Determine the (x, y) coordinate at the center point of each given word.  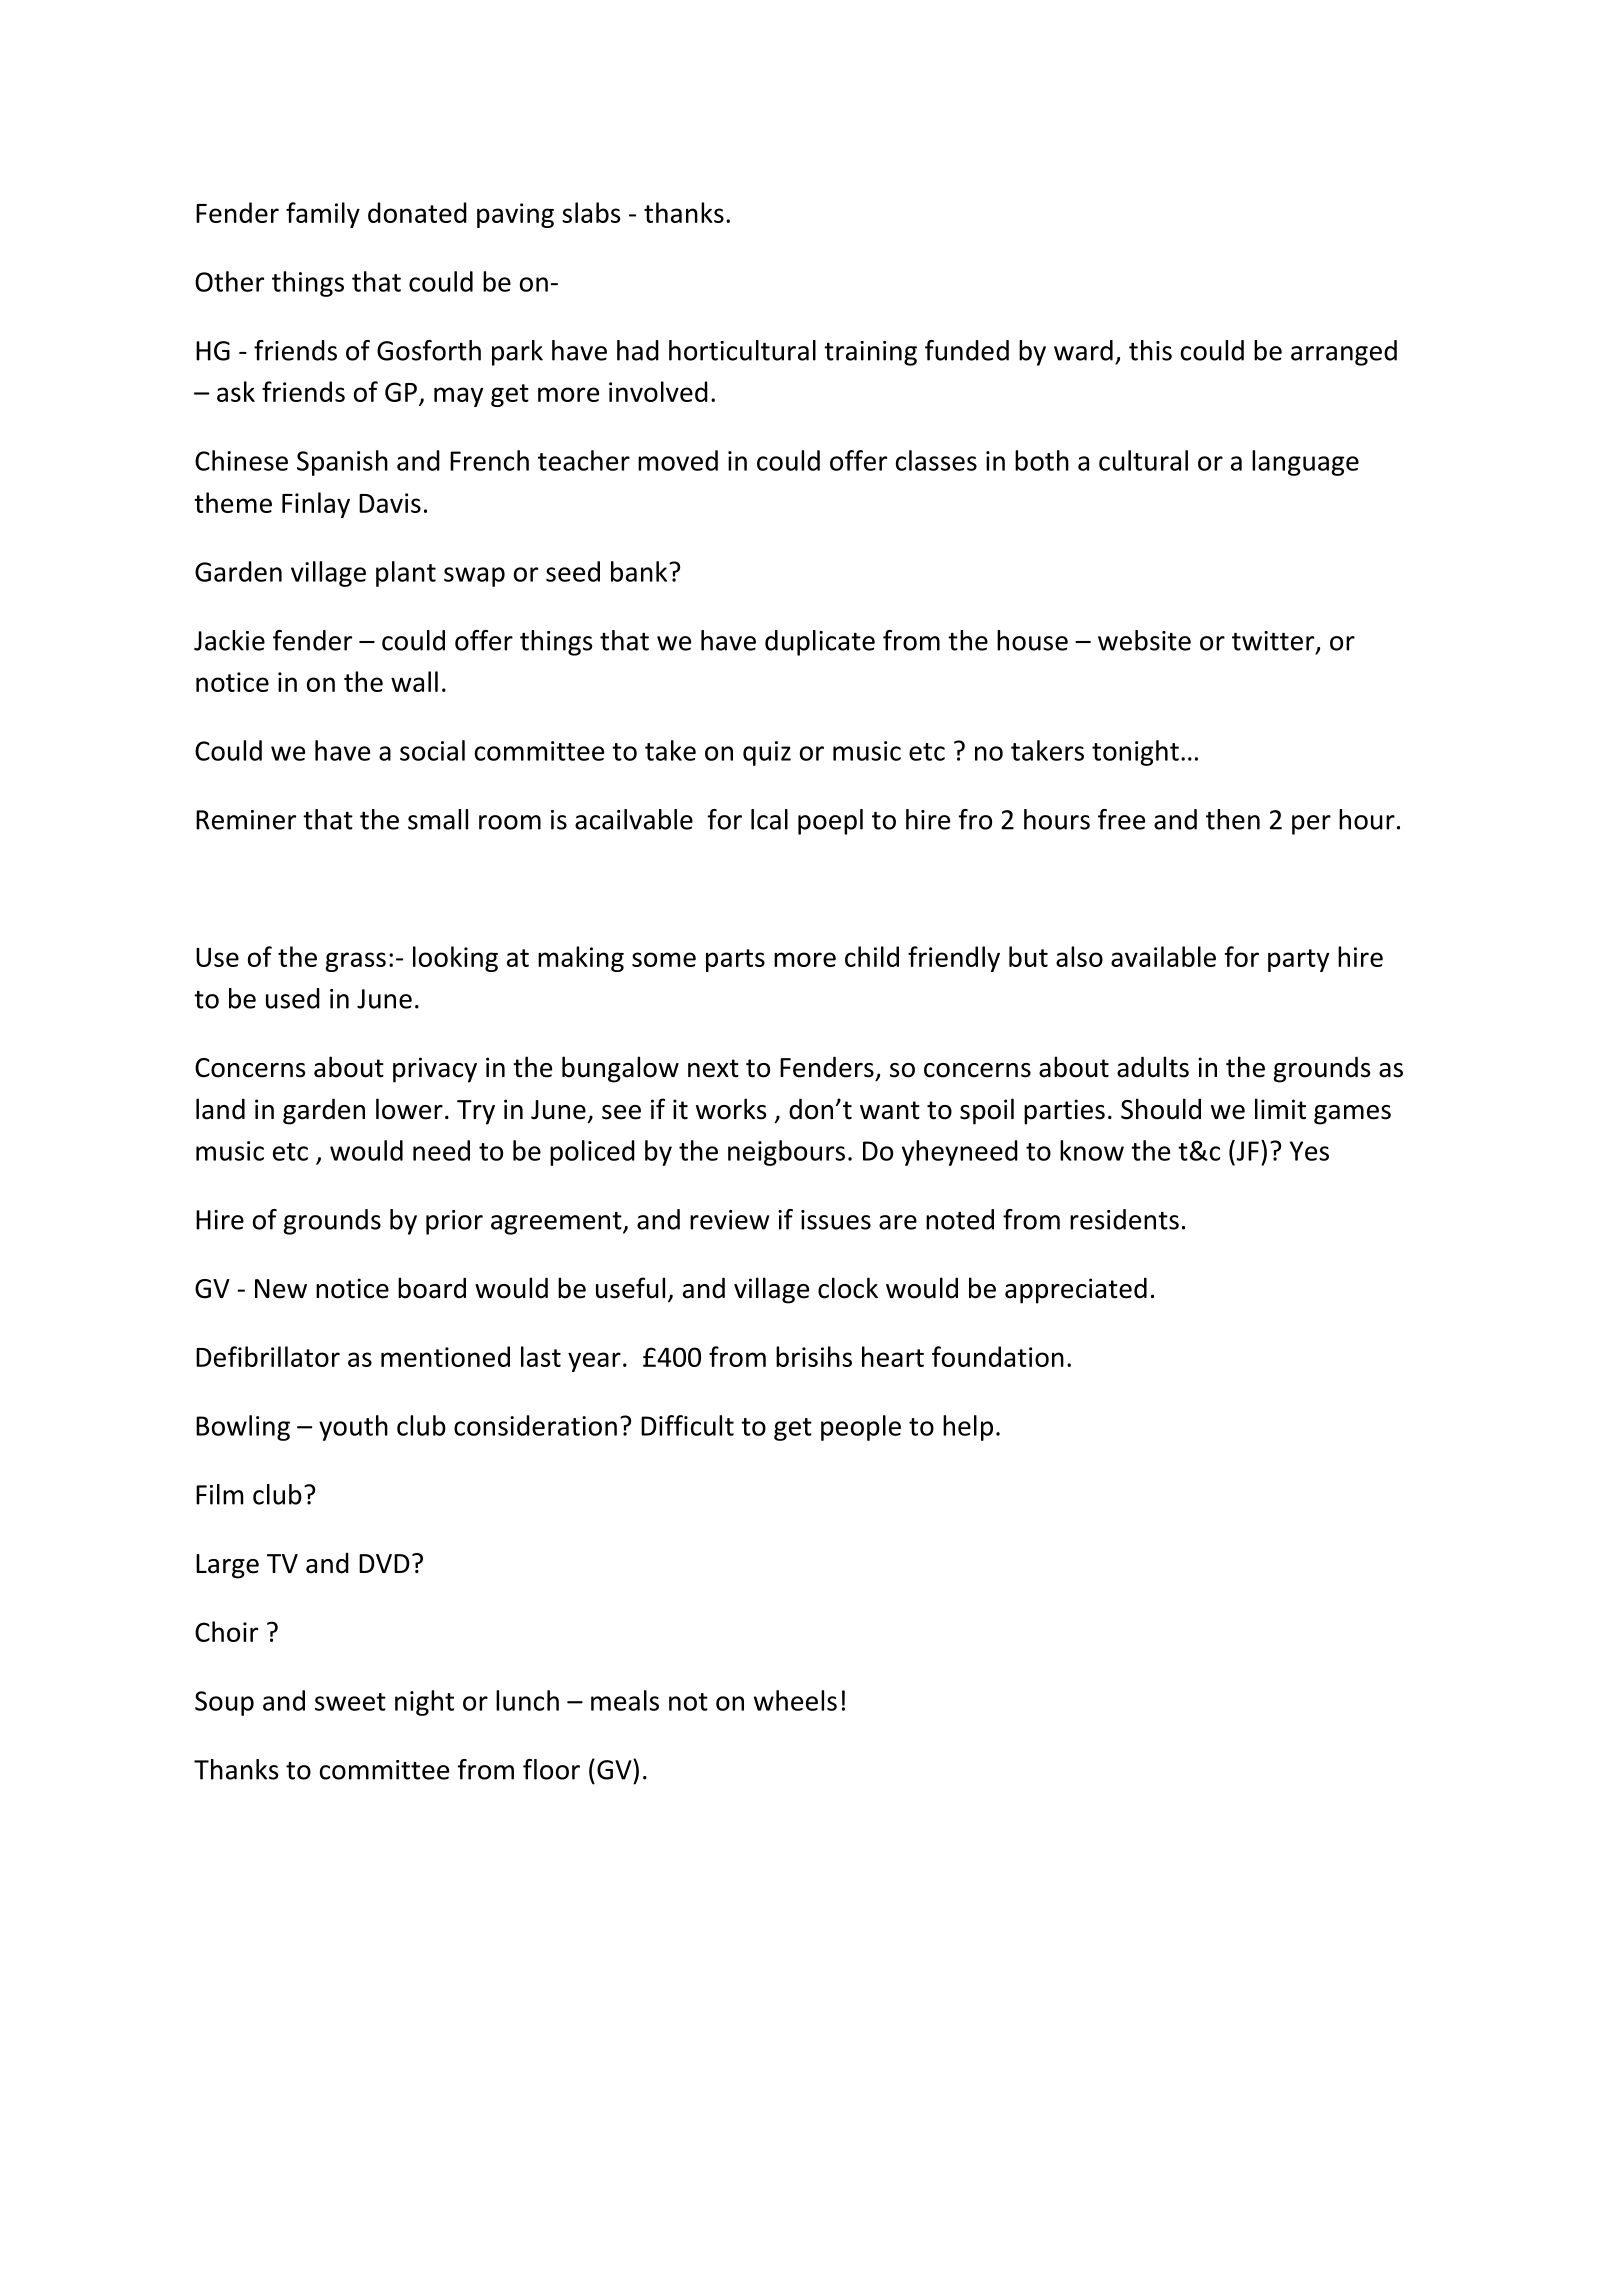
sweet (350, 1702)
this (1150, 350)
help (968, 1428)
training (870, 353)
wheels (795, 1700)
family (323, 215)
